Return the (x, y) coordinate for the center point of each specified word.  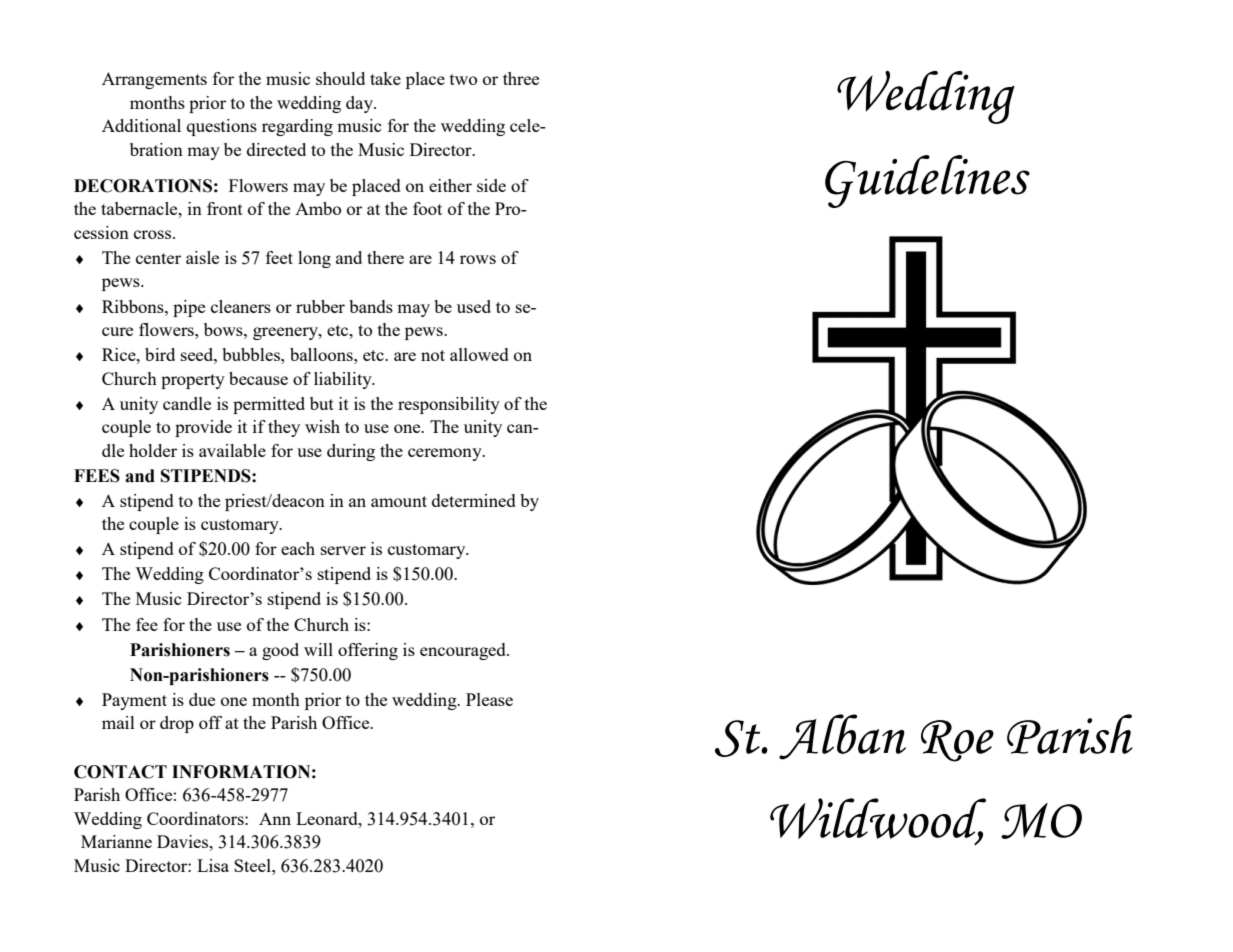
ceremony (446, 454)
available (232, 450)
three (521, 78)
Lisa (213, 865)
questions (222, 127)
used (474, 306)
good (280, 651)
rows (478, 259)
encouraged (464, 651)
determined (474, 500)
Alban (842, 737)
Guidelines (927, 181)
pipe (189, 308)
